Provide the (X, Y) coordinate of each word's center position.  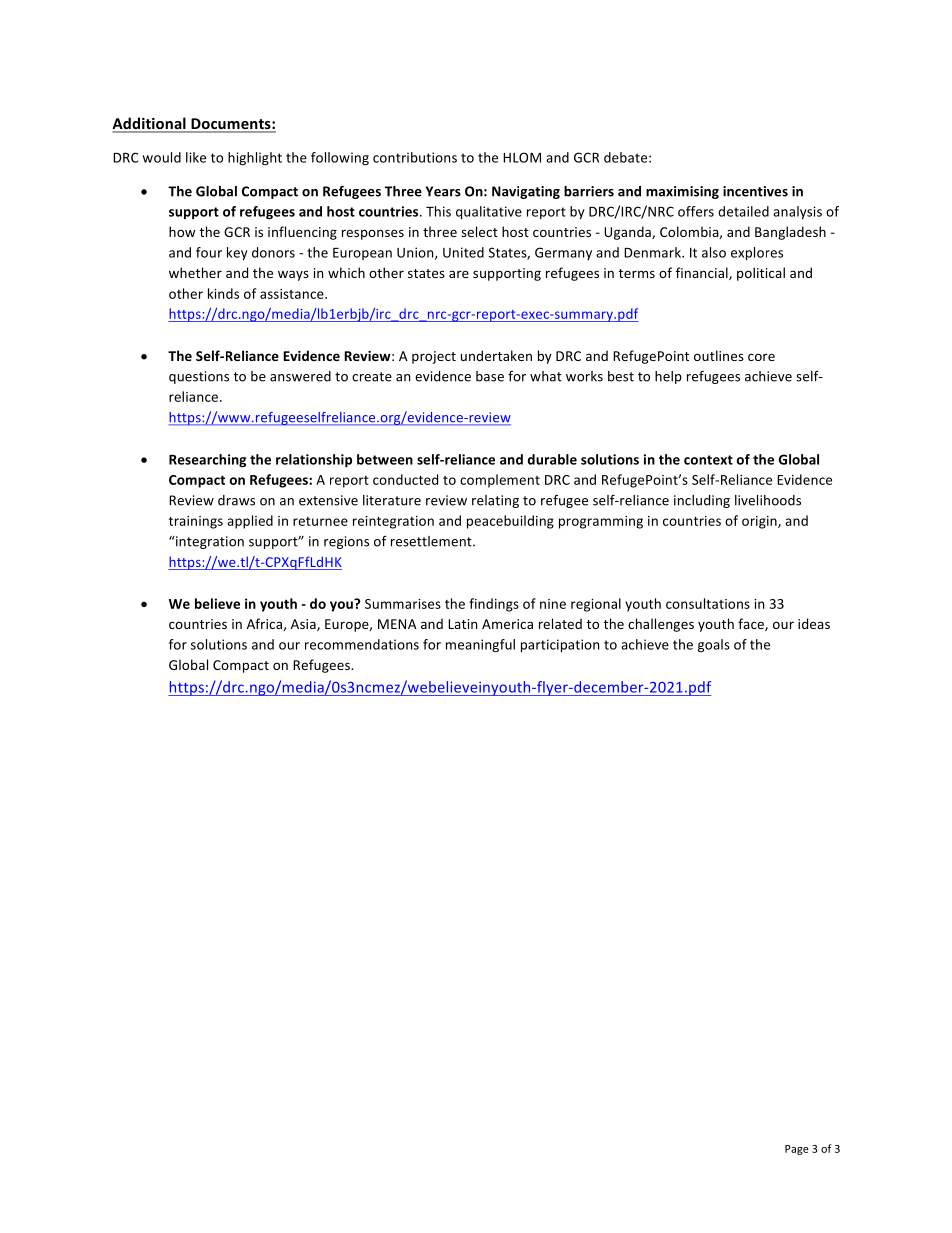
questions (199, 377)
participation (560, 646)
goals (714, 646)
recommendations (362, 644)
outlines (719, 355)
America (507, 624)
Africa (265, 624)
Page (797, 1150)
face (752, 624)
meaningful (480, 646)
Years (443, 191)
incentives (755, 191)
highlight (255, 159)
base (490, 376)
